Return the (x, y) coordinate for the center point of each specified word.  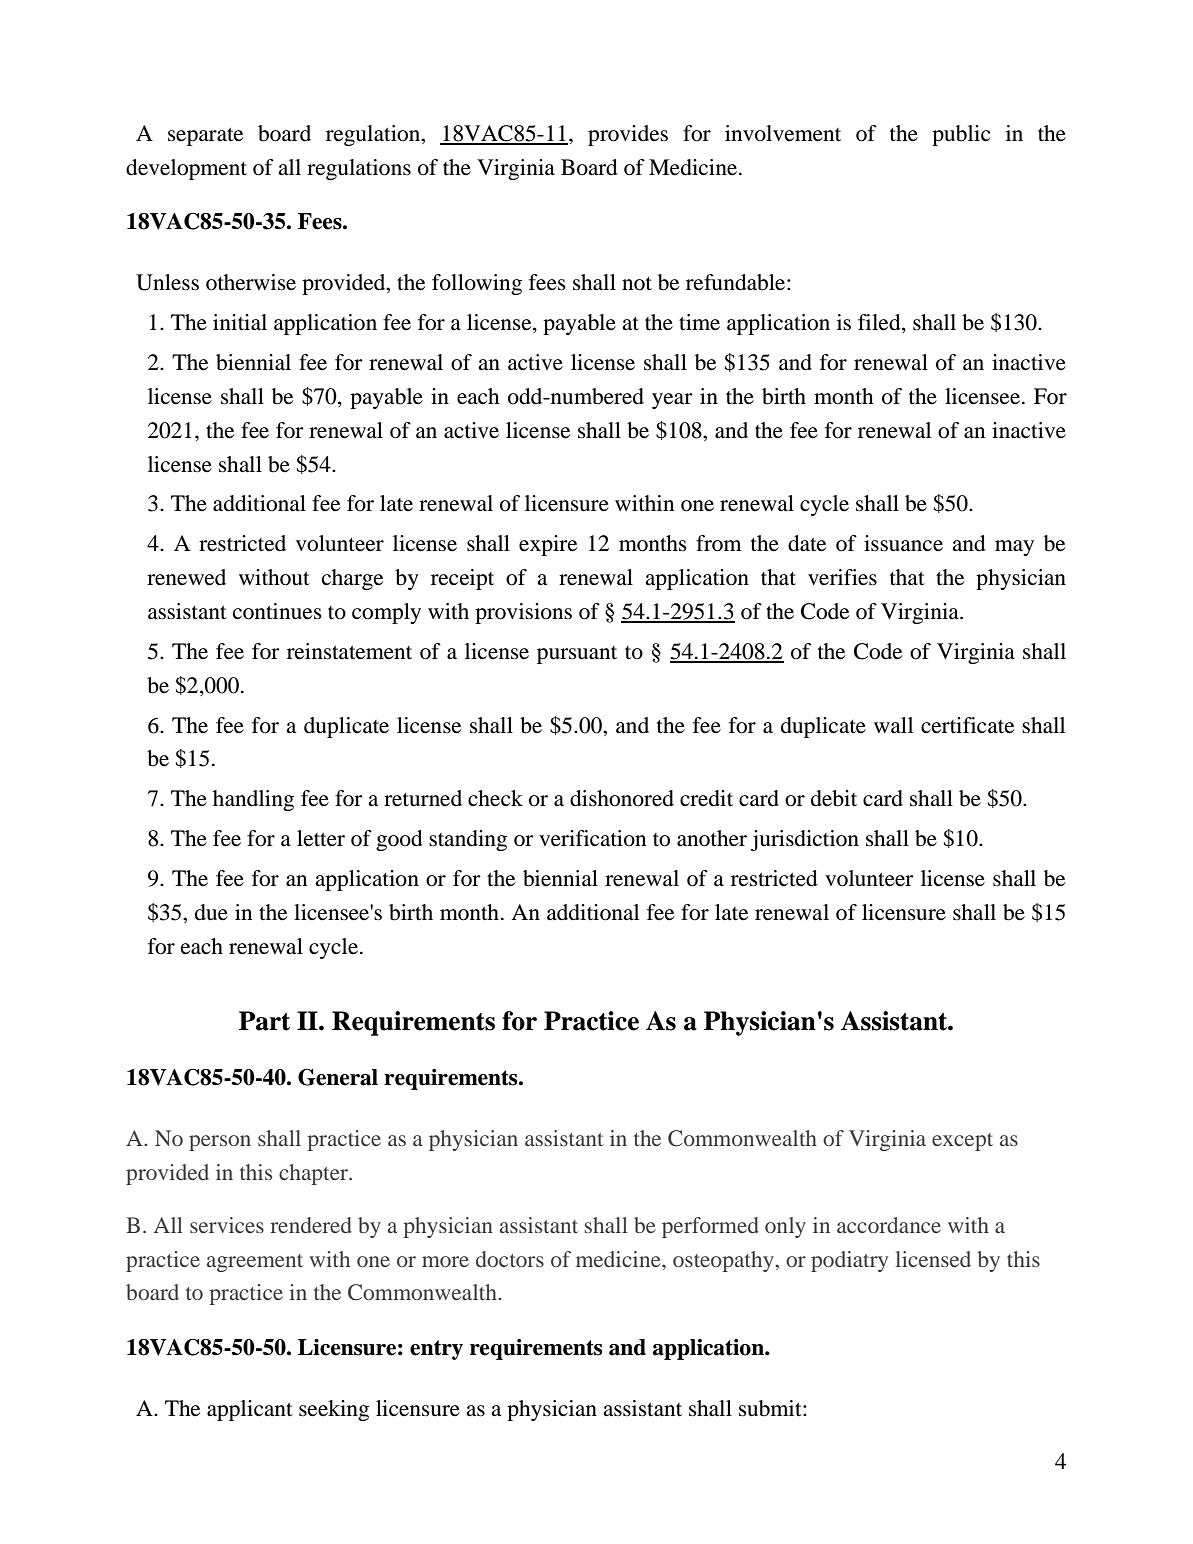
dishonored (622, 798)
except (962, 1142)
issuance (903, 543)
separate (205, 137)
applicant (250, 1410)
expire (548, 545)
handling (253, 800)
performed (710, 1227)
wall (893, 725)
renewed (186, 577)
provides (628, 135)
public (961, 135)
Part (264, 1021)
